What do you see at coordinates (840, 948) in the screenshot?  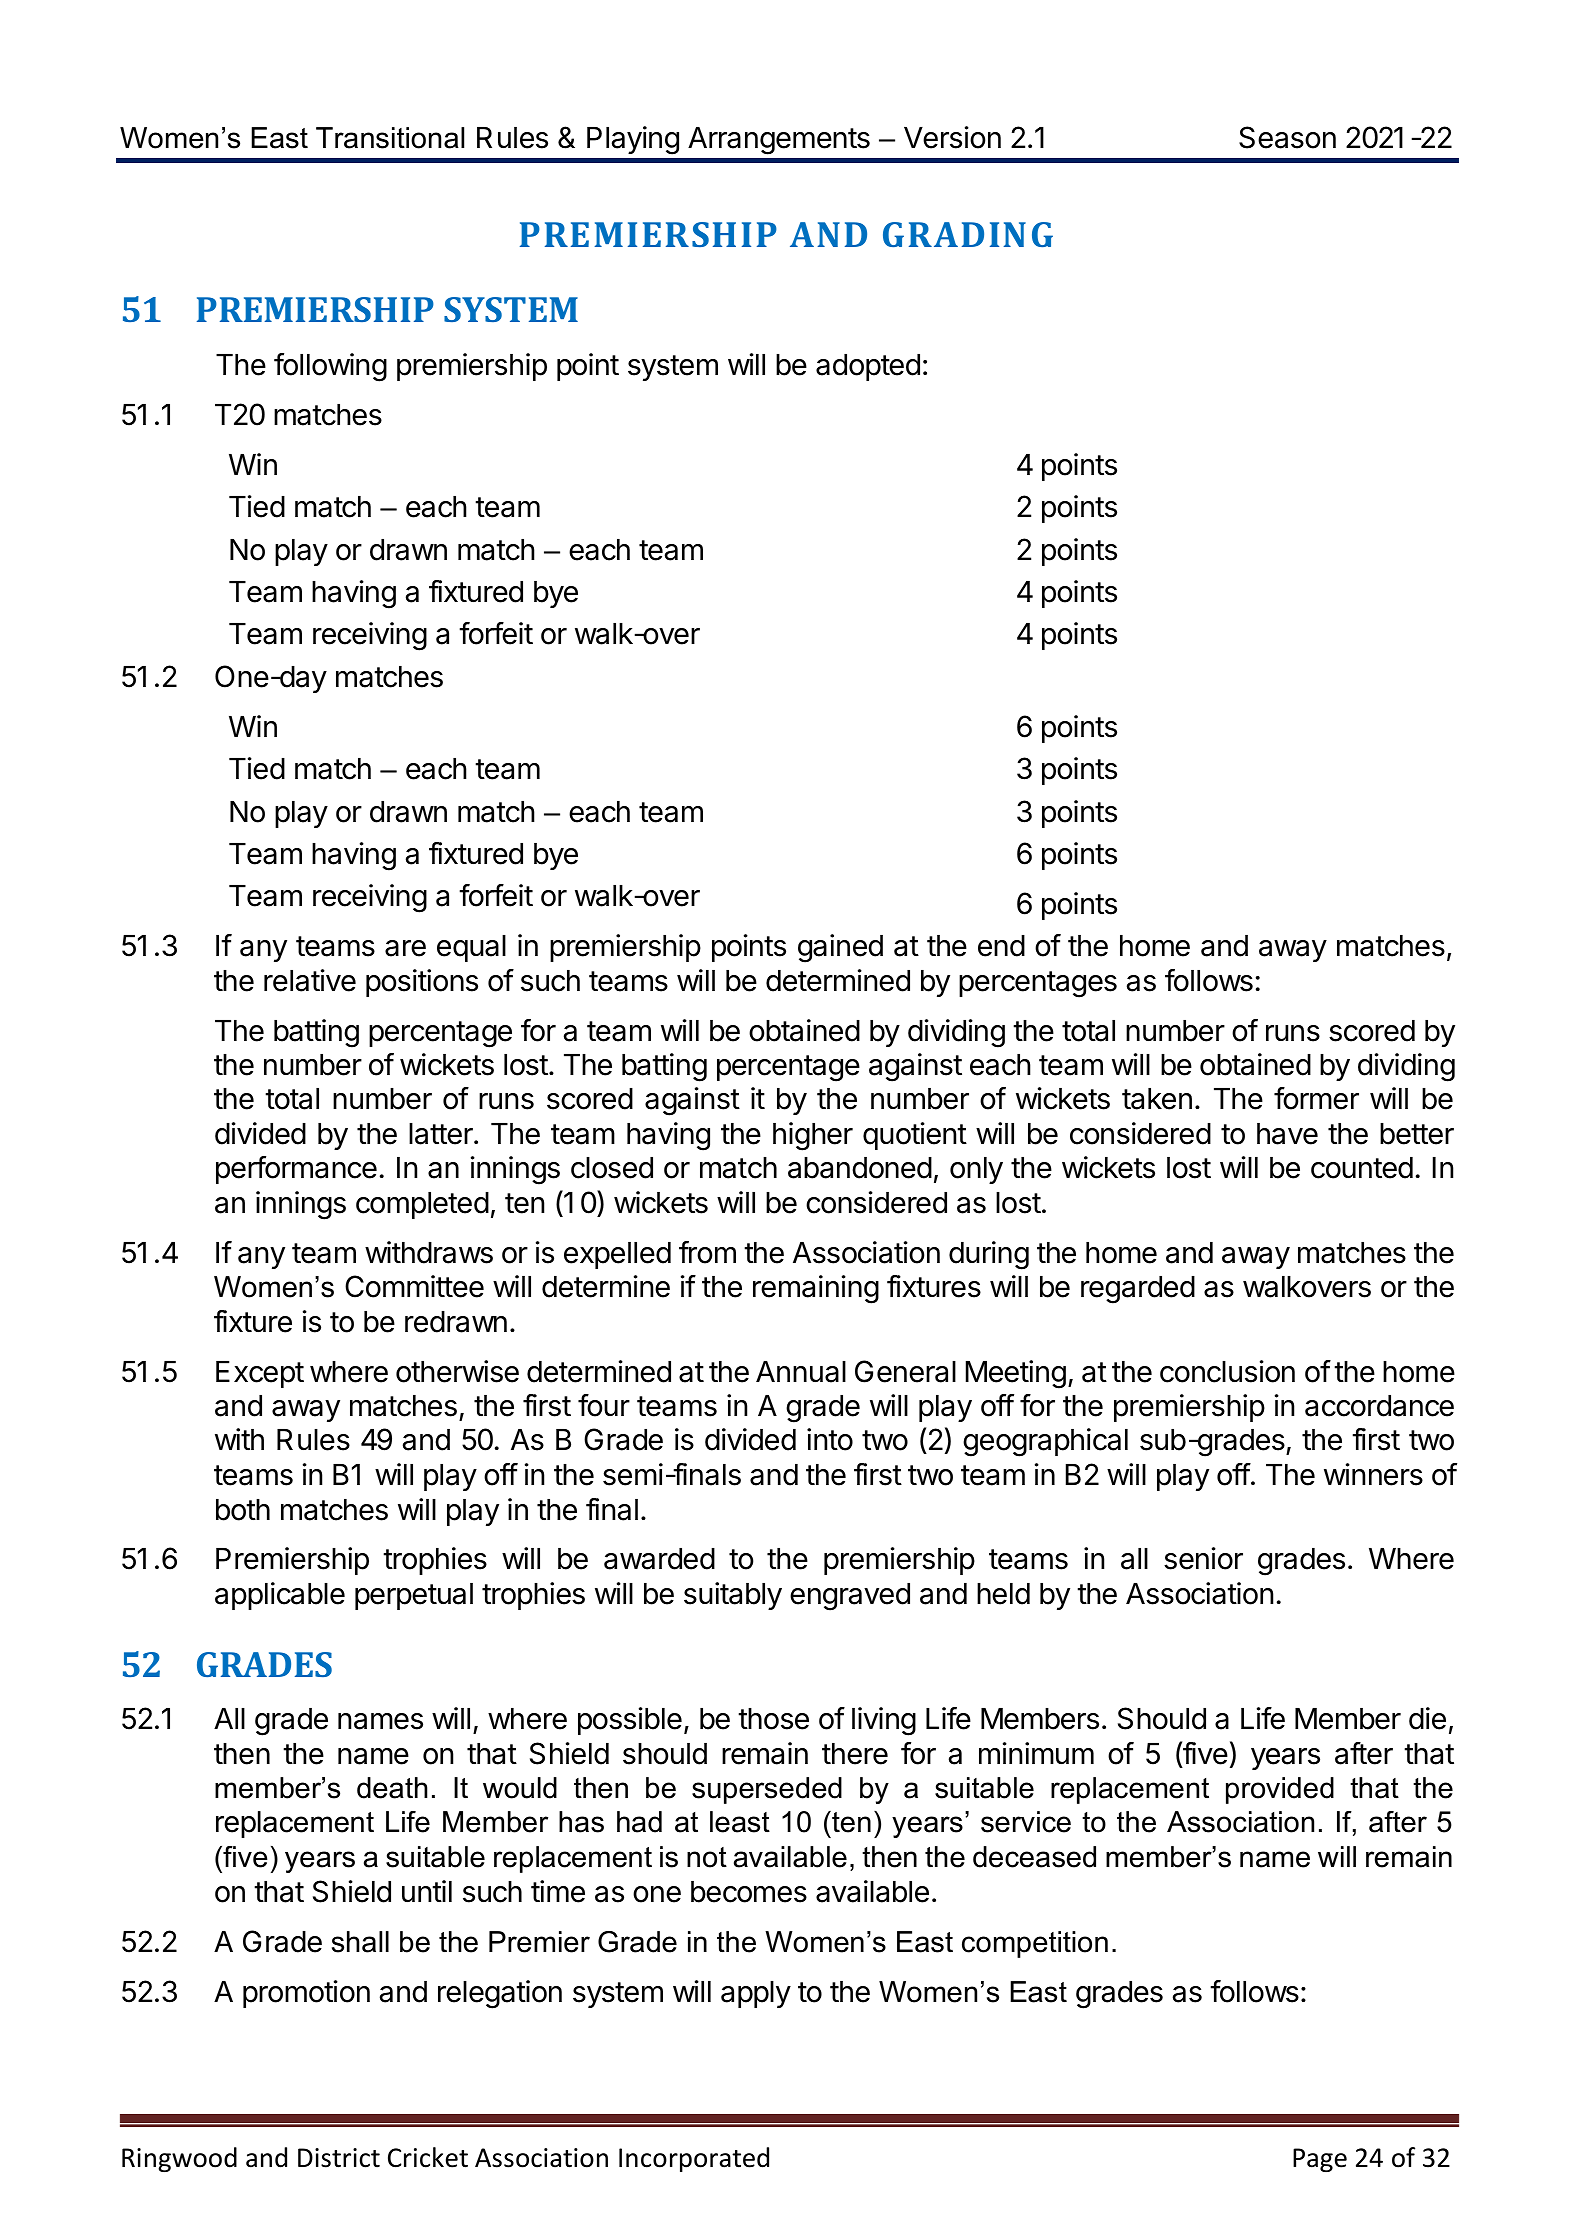 I see `gained` at bounding box center [840, 948].
